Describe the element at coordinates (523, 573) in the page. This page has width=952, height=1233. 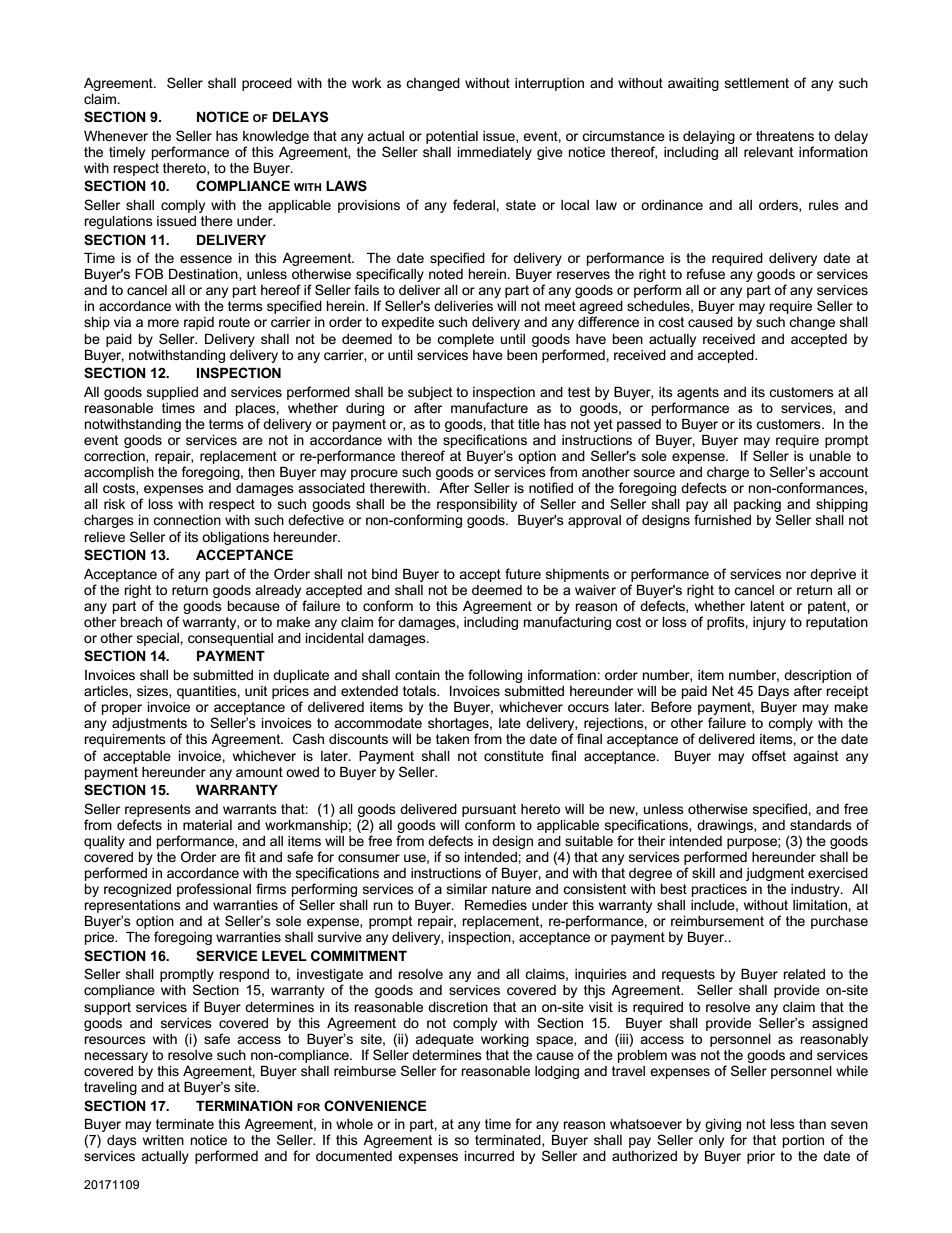
I see `future` at that location.
